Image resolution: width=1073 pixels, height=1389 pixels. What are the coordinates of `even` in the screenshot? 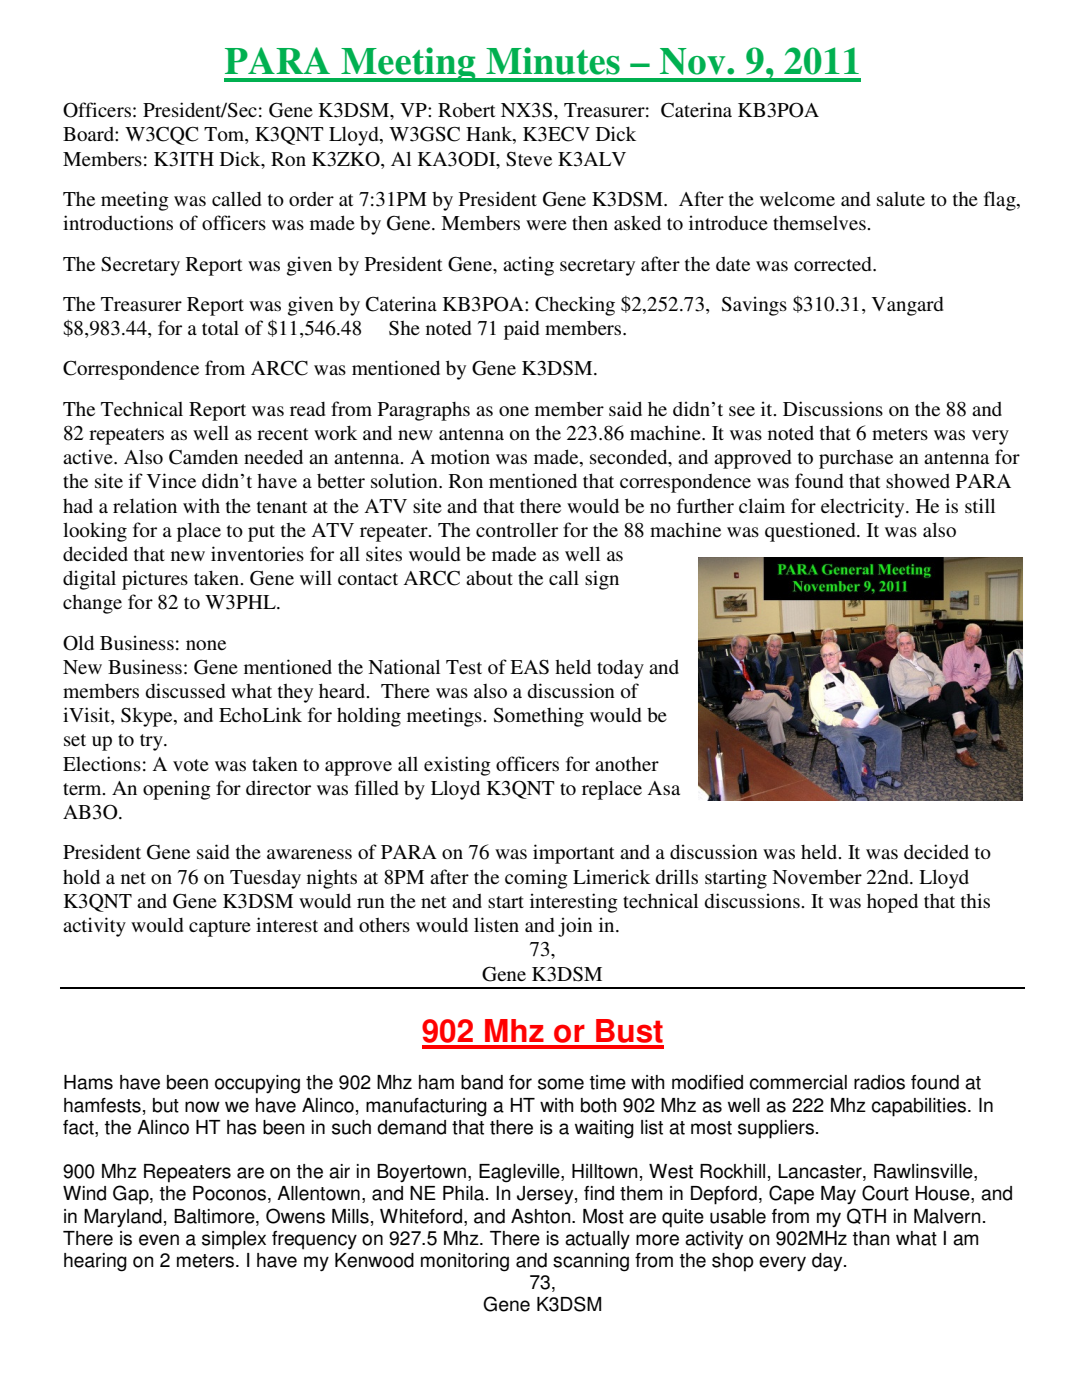 It's located at (159, 1240).
